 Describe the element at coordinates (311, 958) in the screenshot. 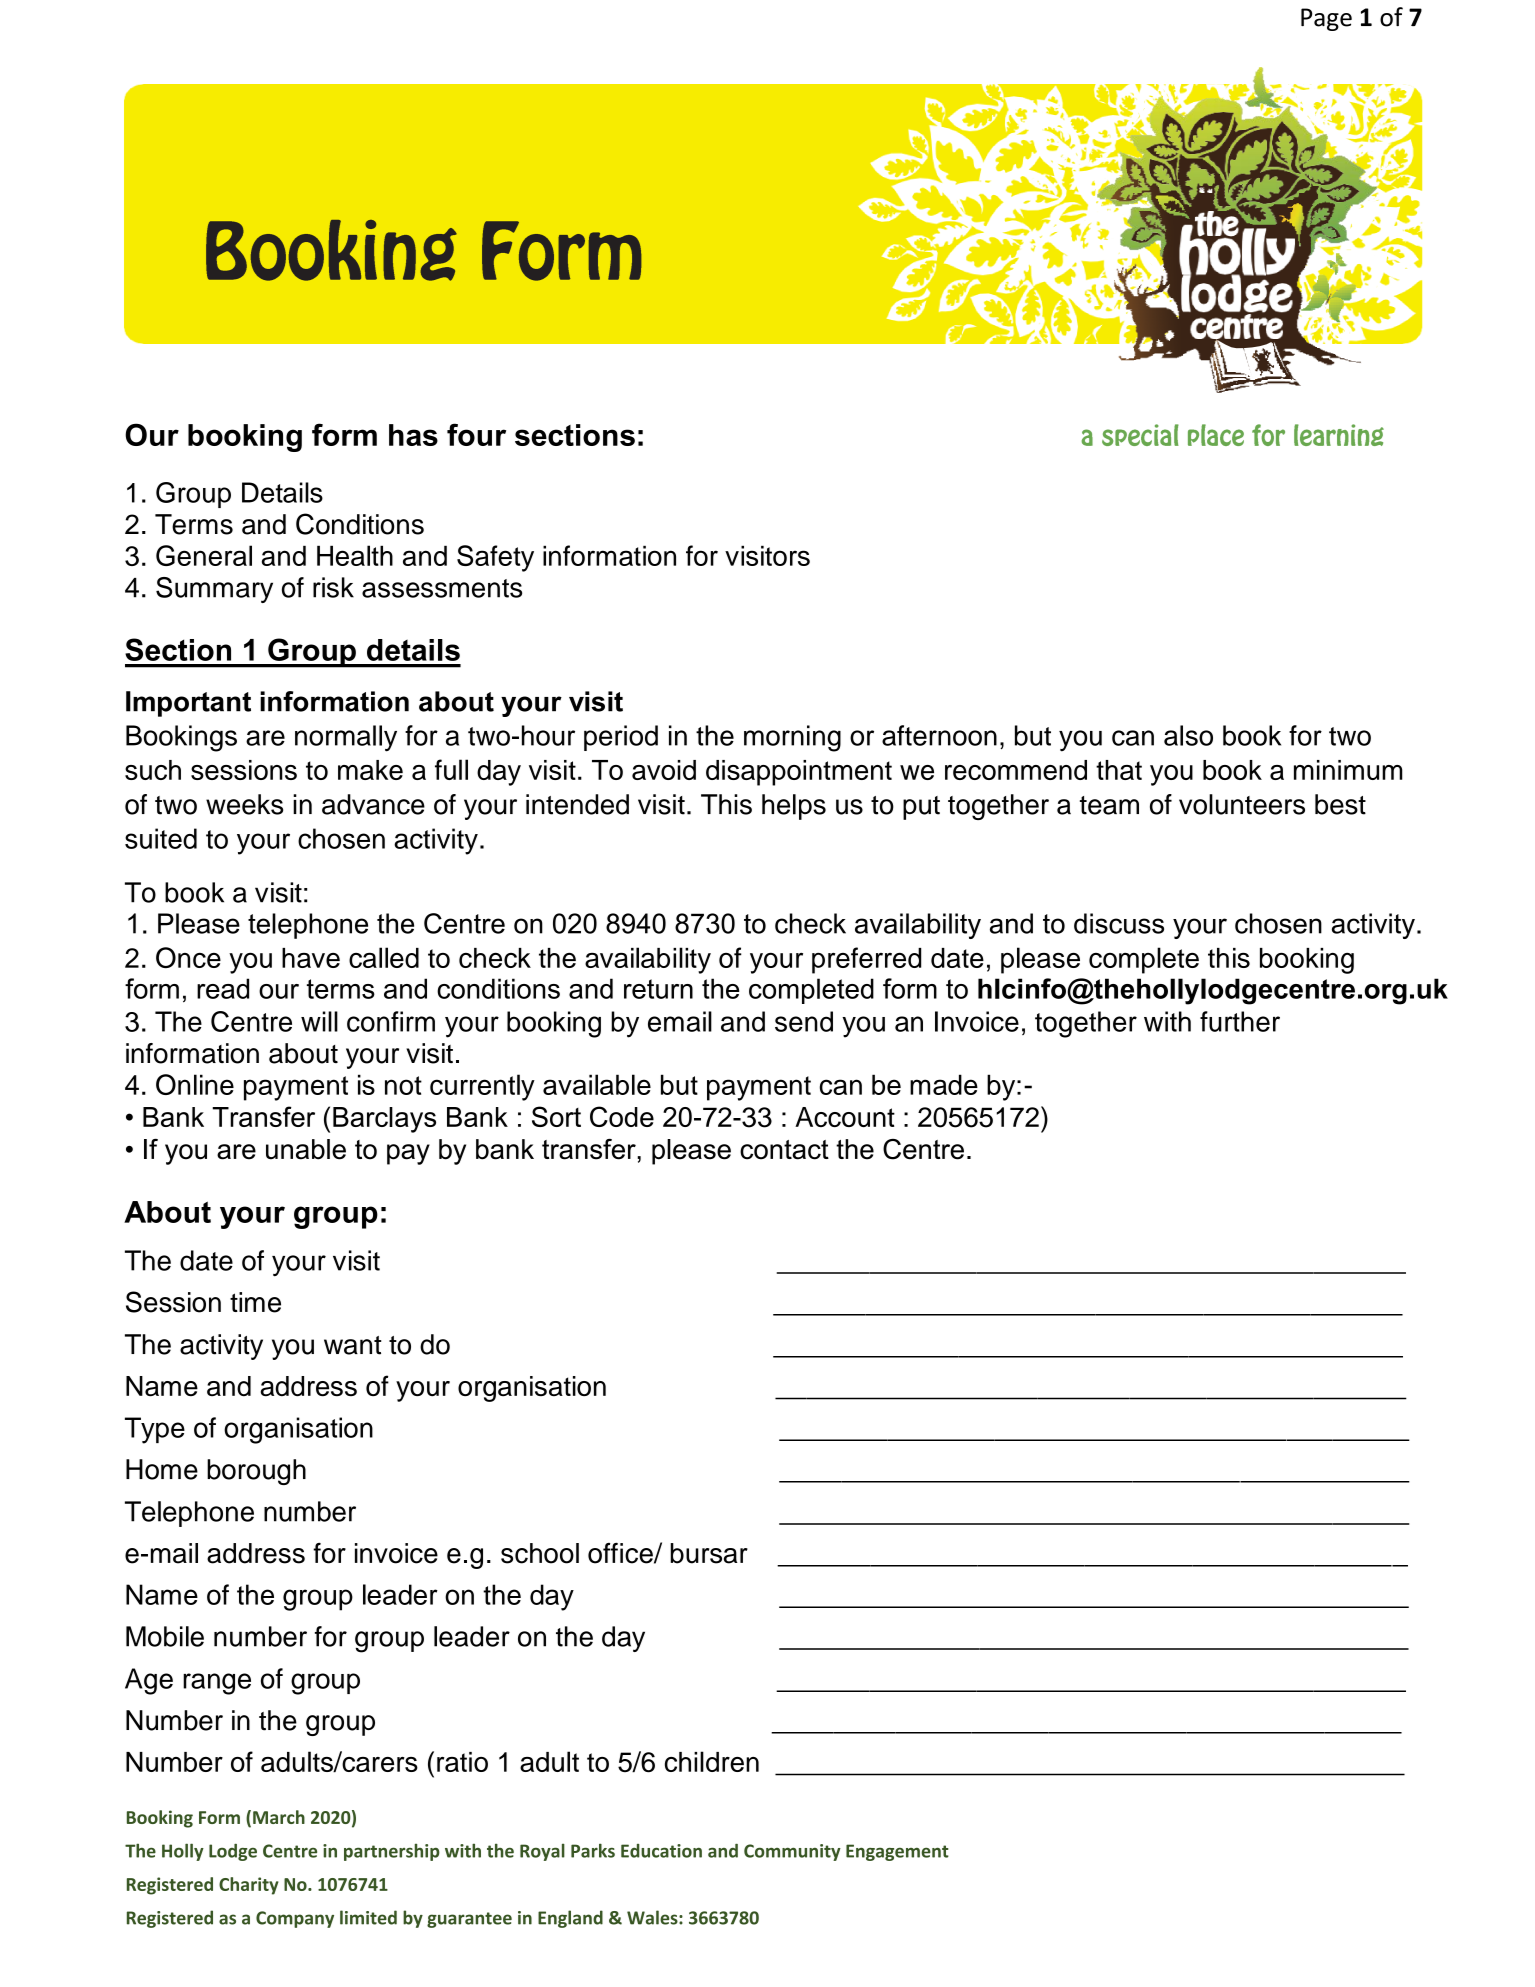

I see `have` at that location.
